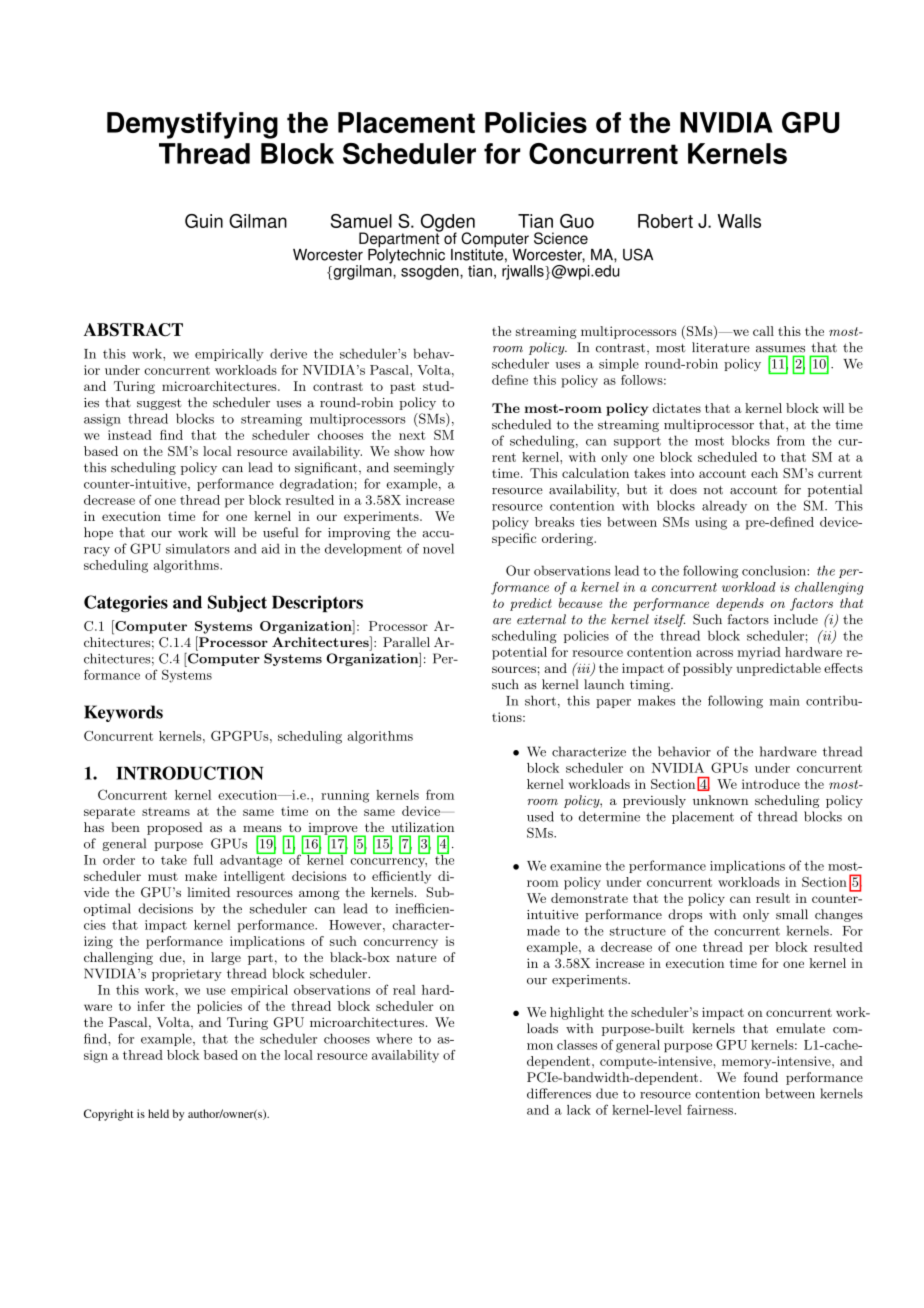 This screenshot has width=924, height=1308. Describe the element at coordinates (665, 221) in the screenshot. I see `Robert` at that location.
